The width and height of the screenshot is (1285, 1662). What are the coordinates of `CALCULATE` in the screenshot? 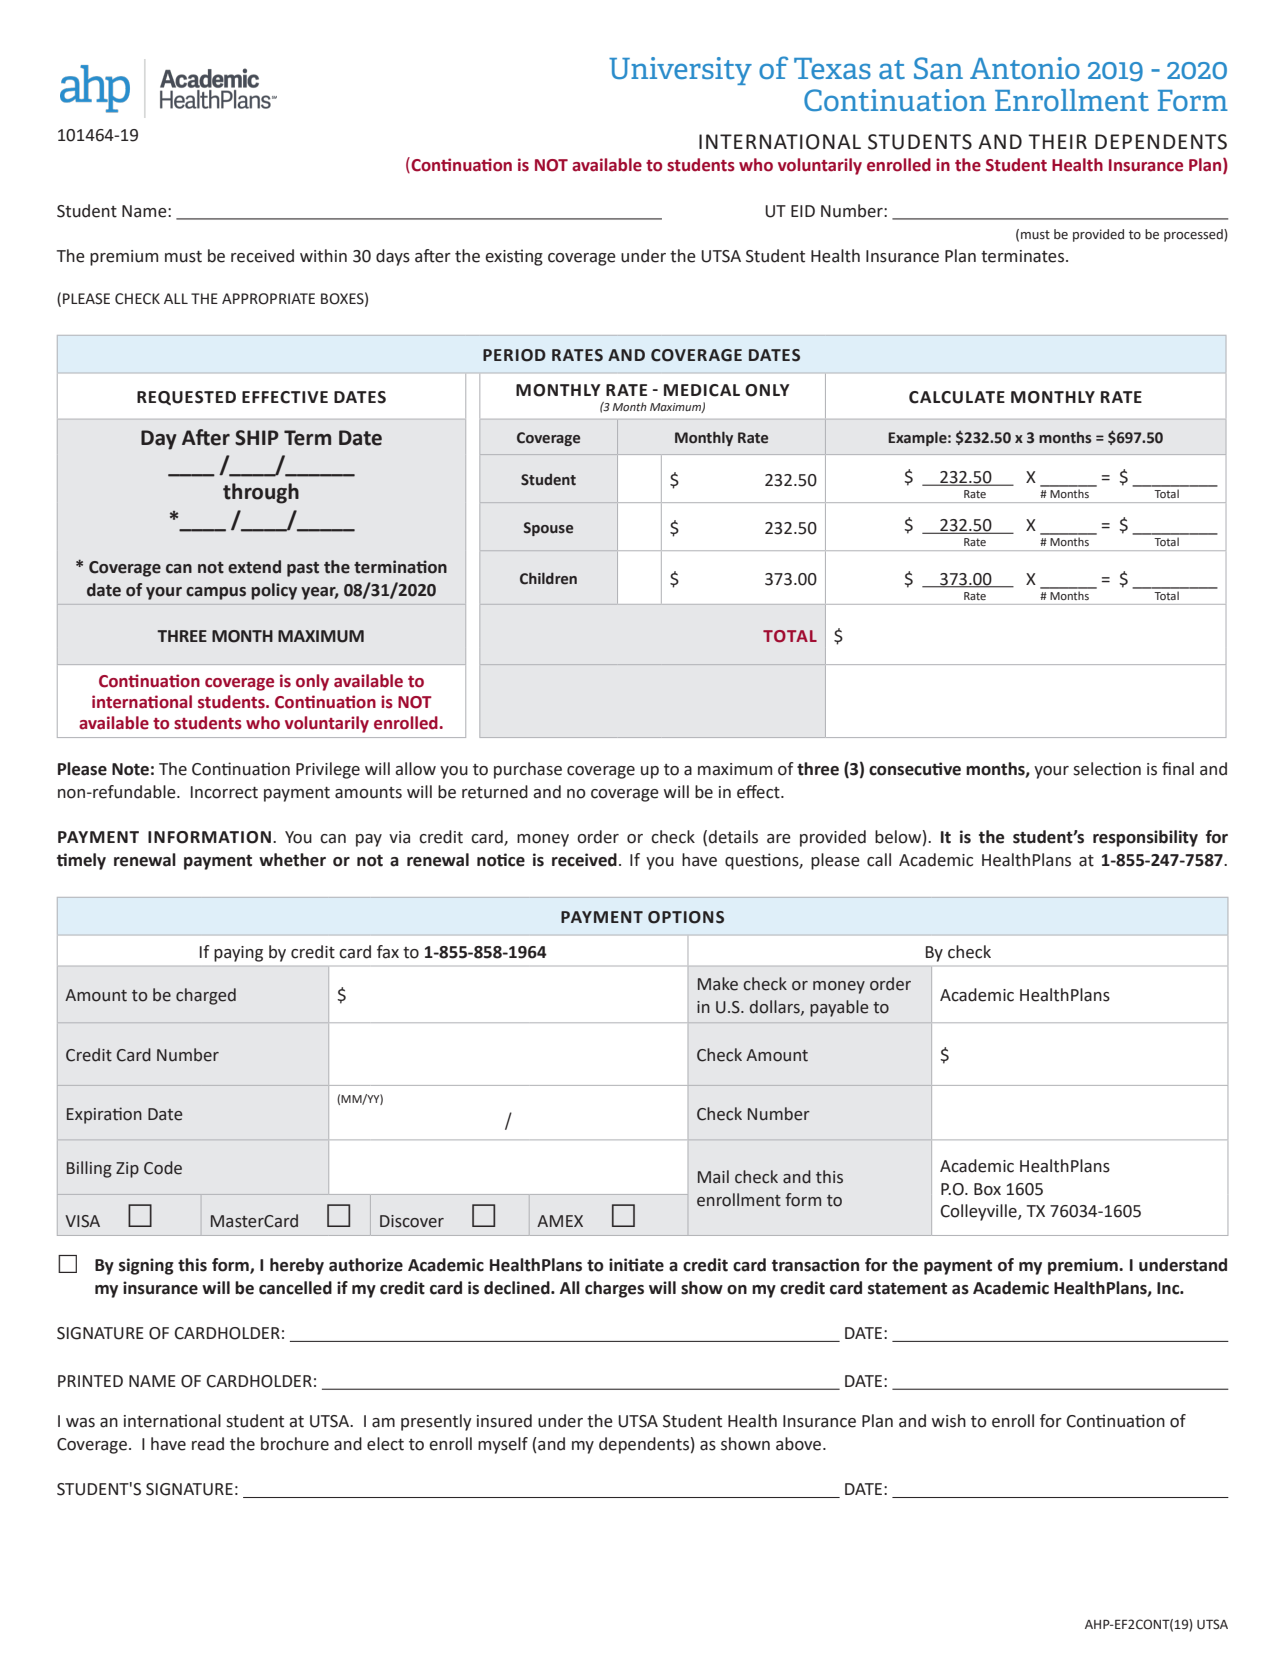 It's located at (957, 397).
